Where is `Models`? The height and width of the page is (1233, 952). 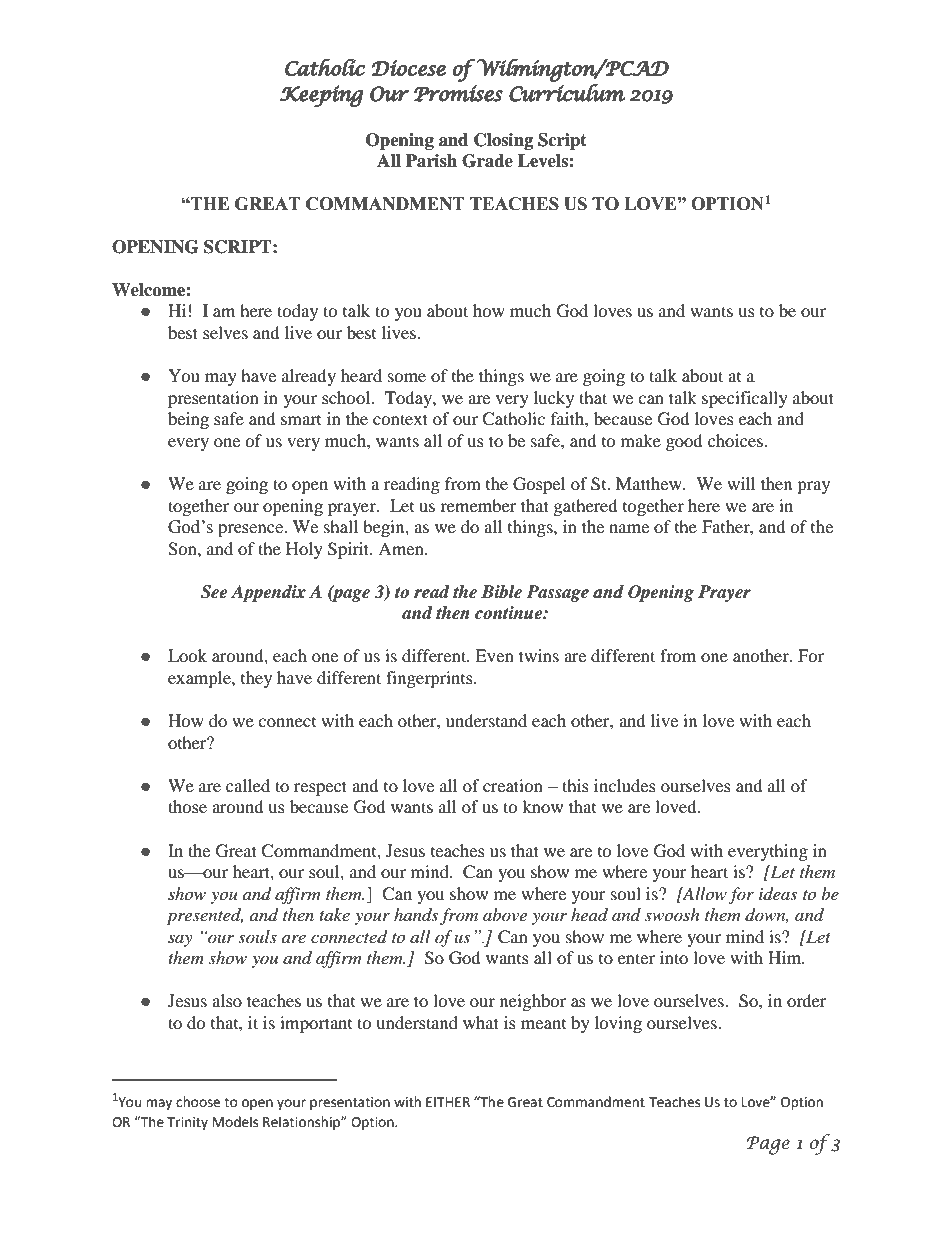
Models is located at coordinates (235, 1122).
